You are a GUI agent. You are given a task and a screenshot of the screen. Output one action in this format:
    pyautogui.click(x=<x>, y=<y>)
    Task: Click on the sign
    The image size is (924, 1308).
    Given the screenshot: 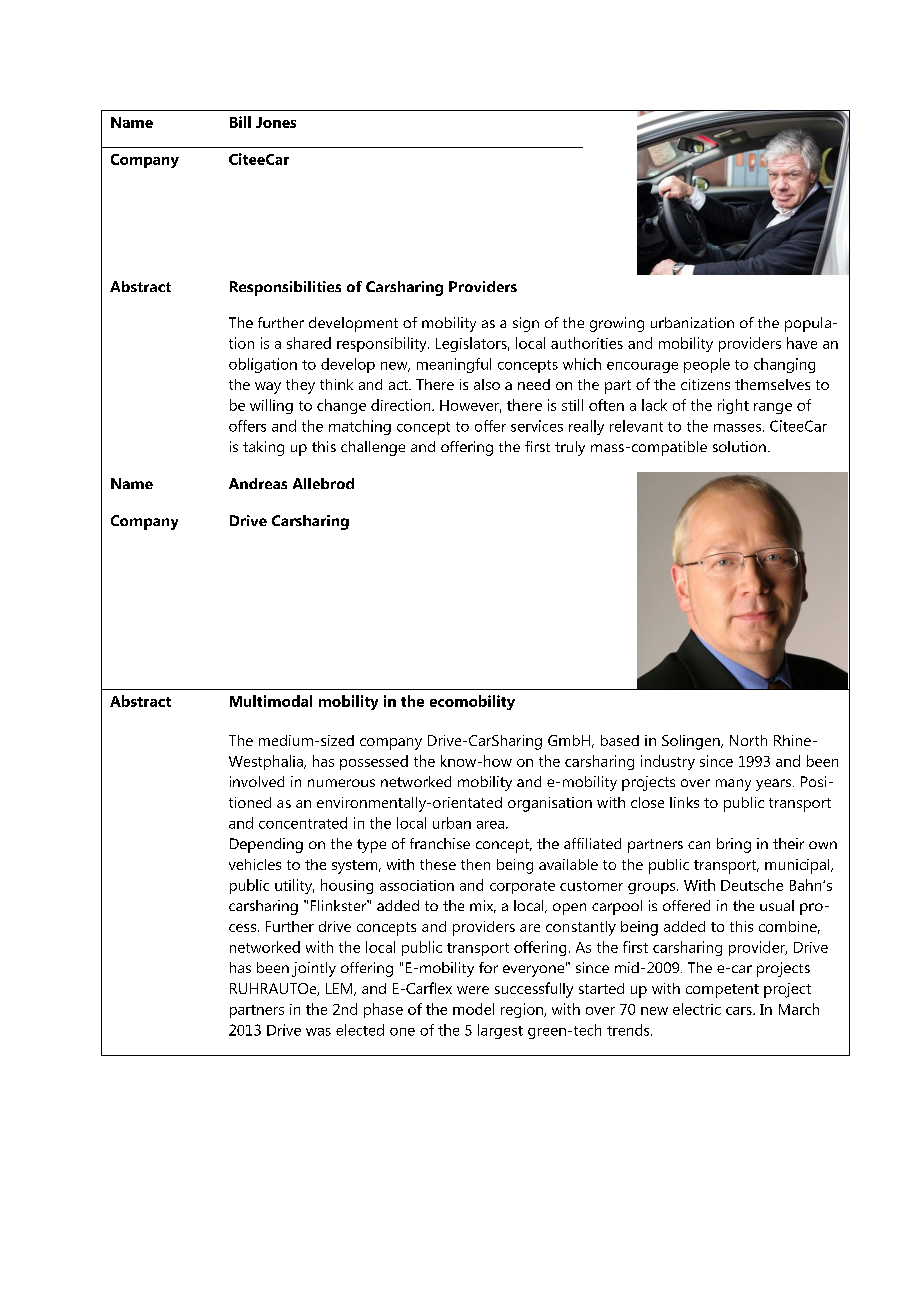 What is the action you would take?
    pyautogui.click(x=526, y=324)
